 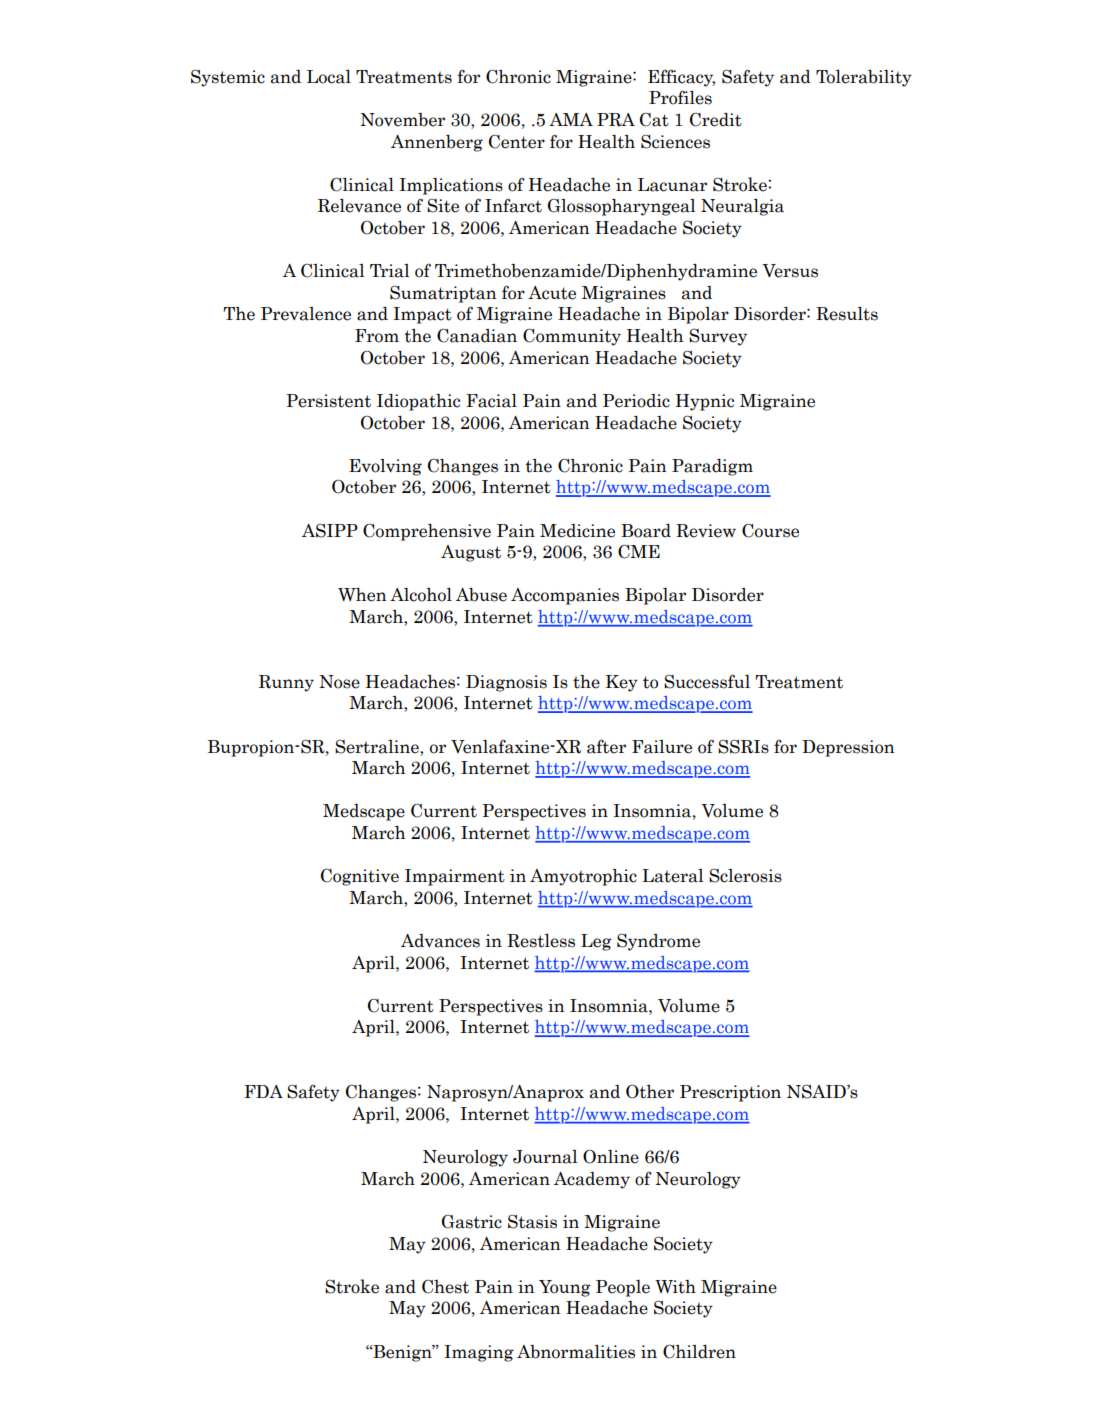 I want to click on Chest, so click(x=445, y=1286).
